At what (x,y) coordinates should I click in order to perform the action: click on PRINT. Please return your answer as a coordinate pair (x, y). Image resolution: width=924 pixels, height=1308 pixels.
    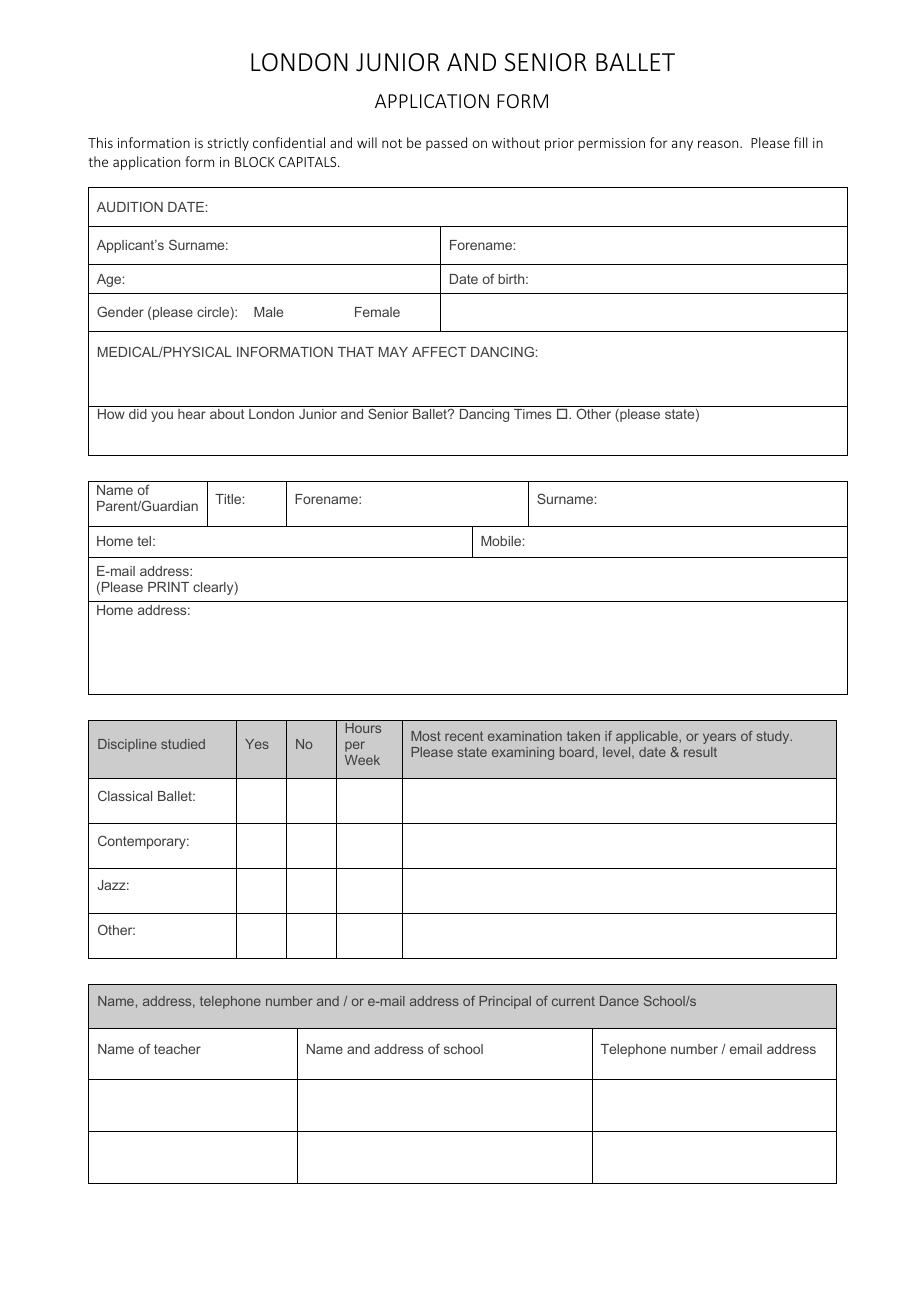
    Looking at the image, I should click on (168, 587).
